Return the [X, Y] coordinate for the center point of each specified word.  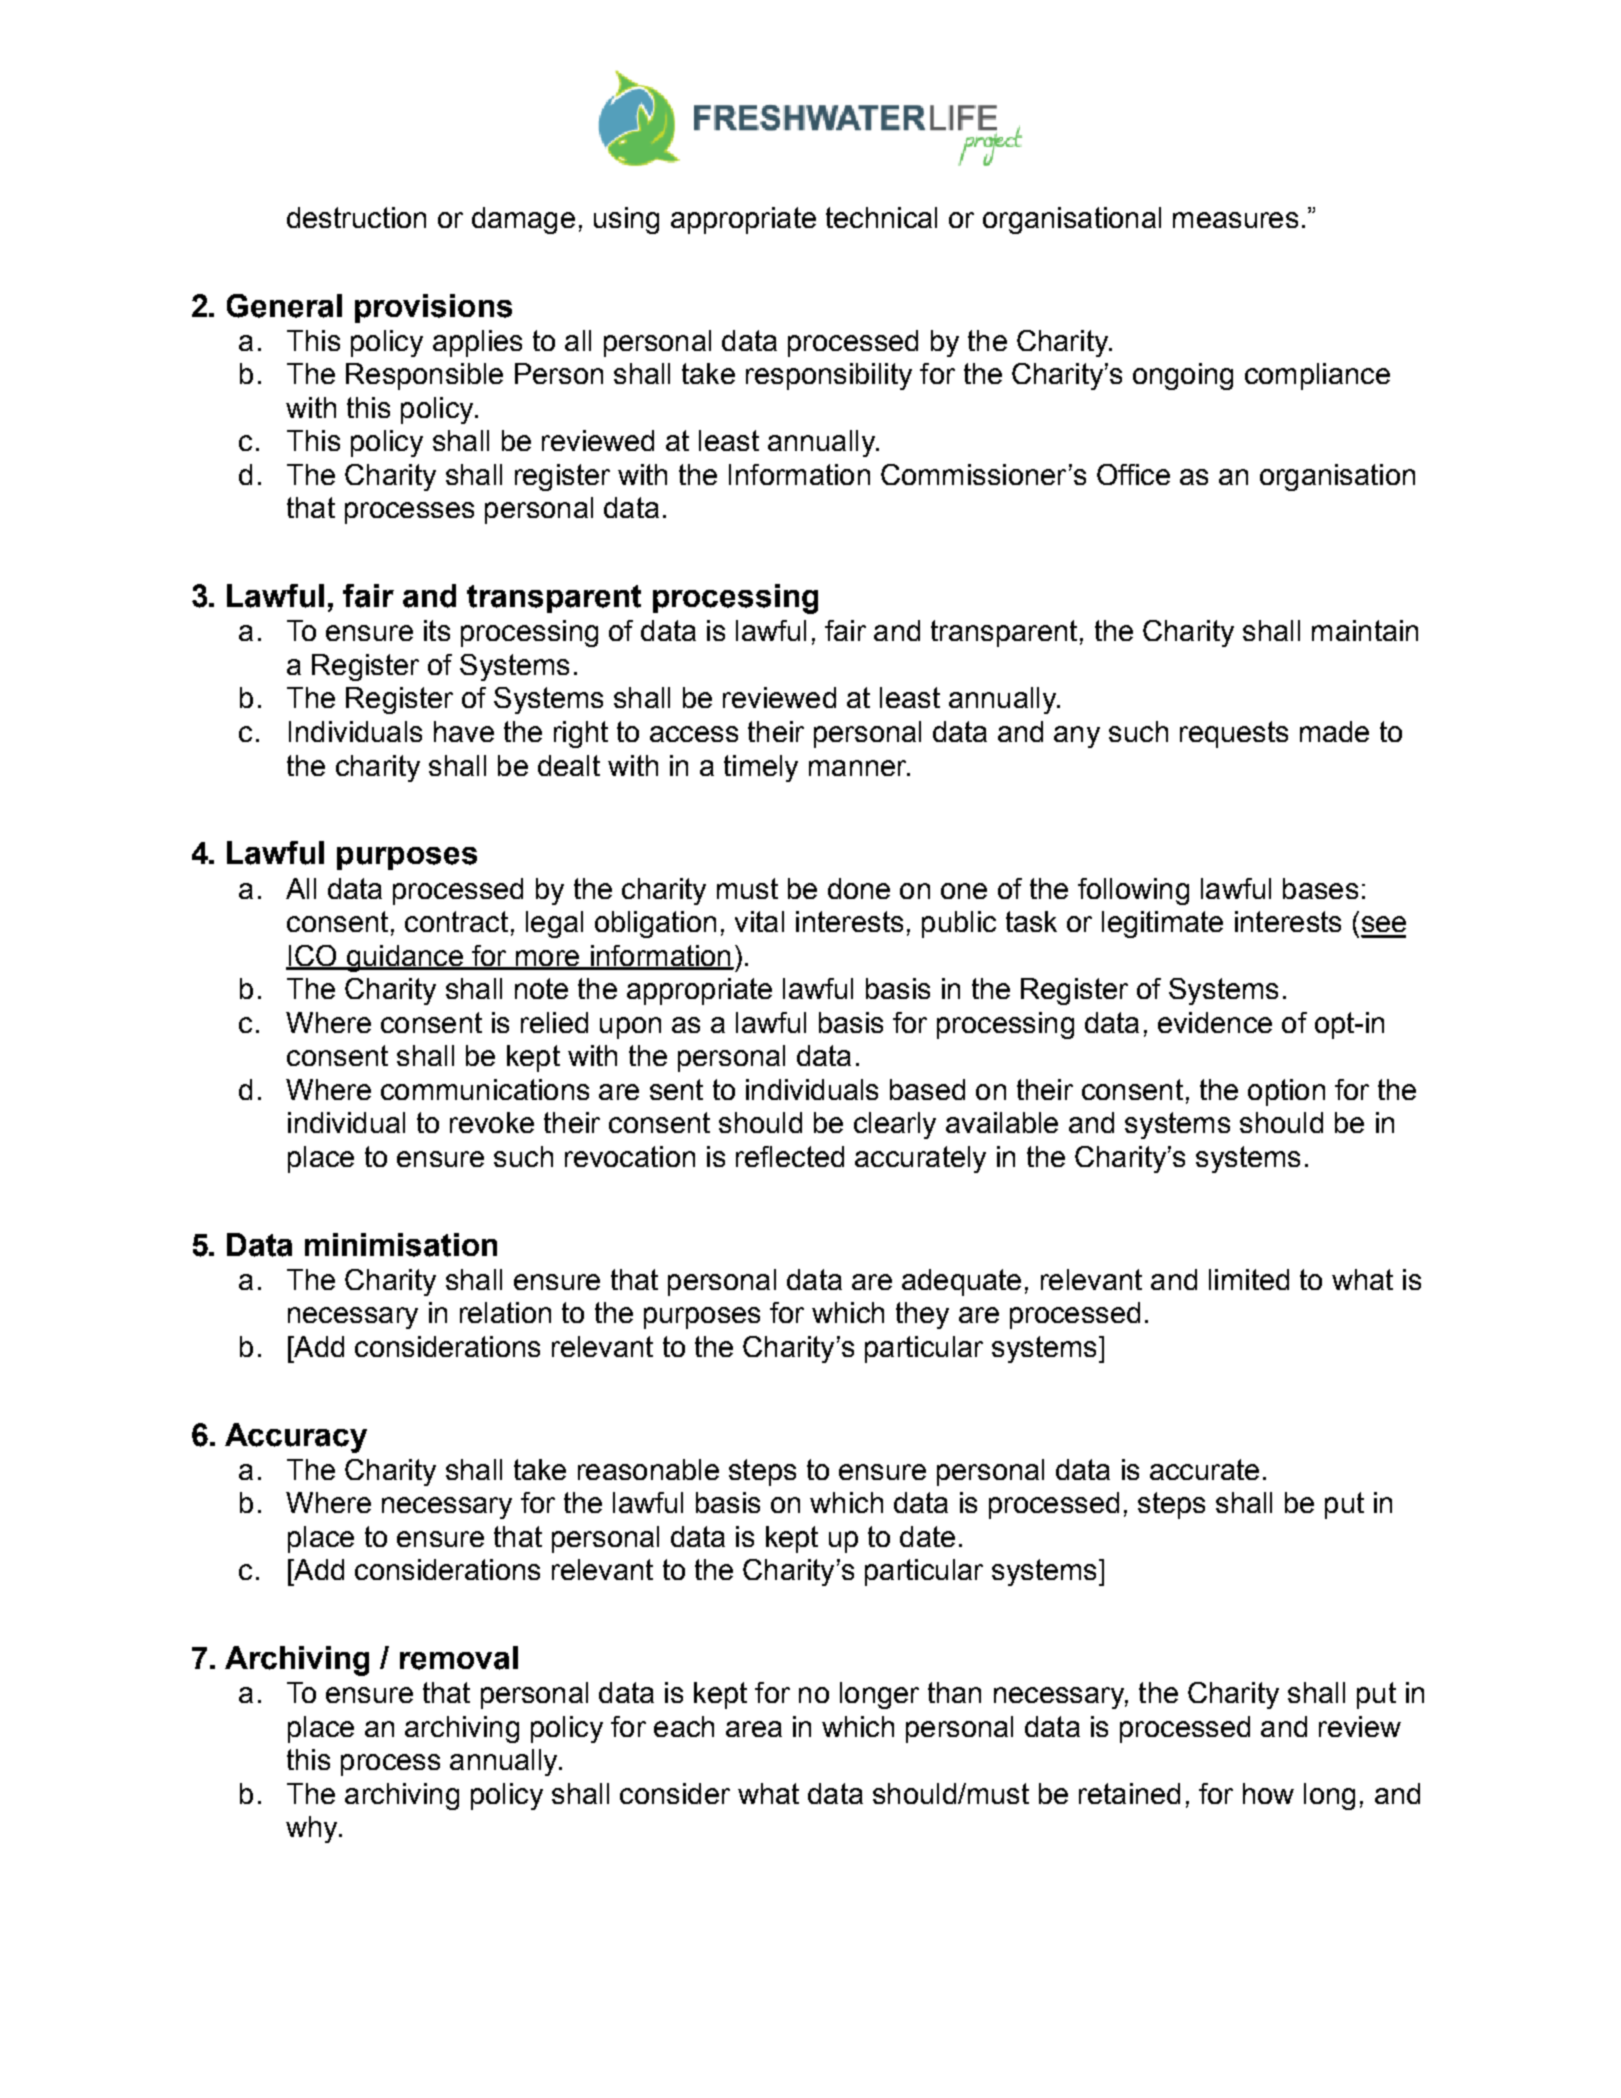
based [927, 1089]
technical [881, 217]
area [754, 1729]
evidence [1215, 1022]
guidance [404, 958]
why [313, 1829]
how [1268, 1793]
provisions [433, 308]
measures [1235, 220]
